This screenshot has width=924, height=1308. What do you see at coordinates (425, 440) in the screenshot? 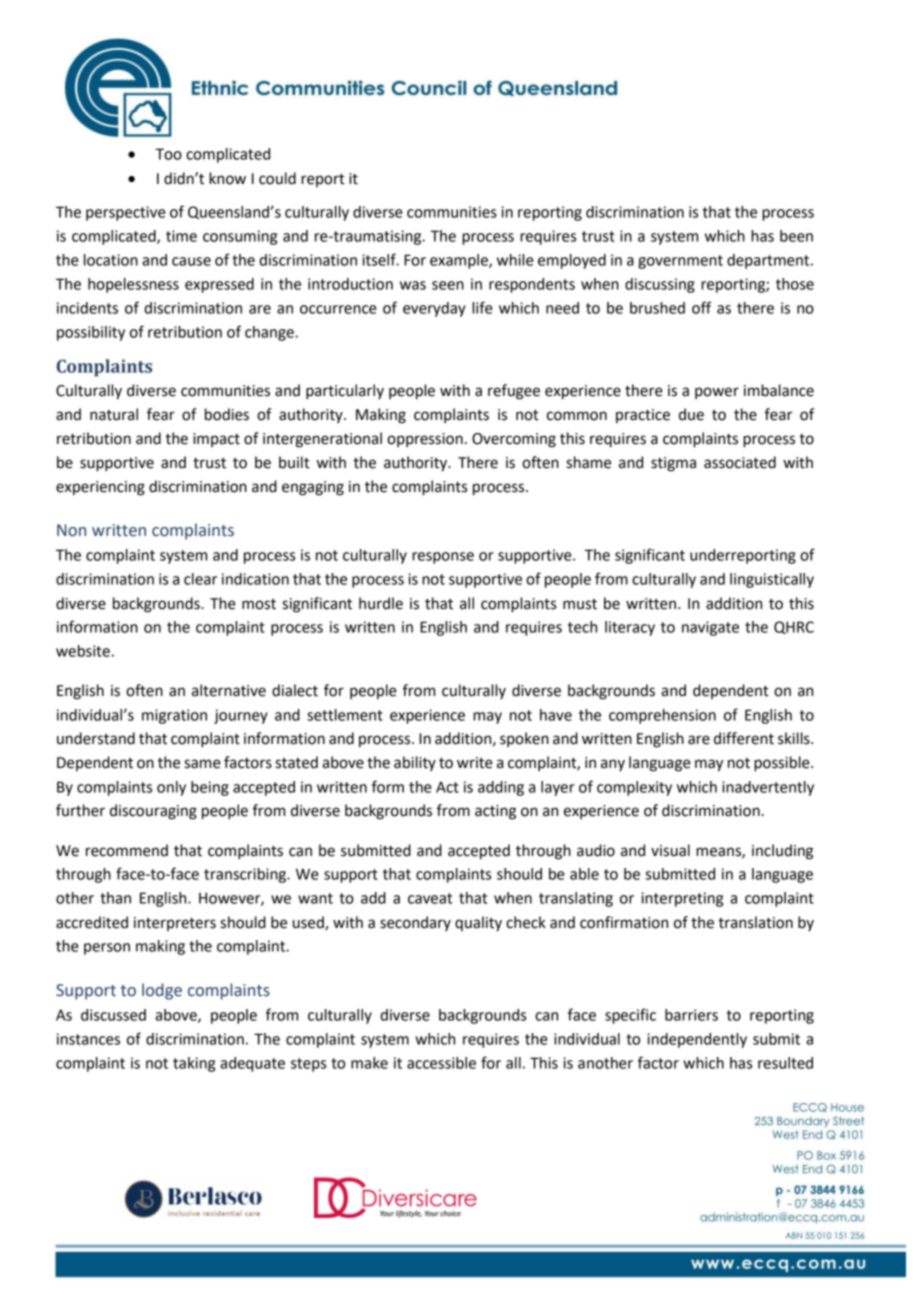
I see `oppression` at bounding box center [425, 440].
